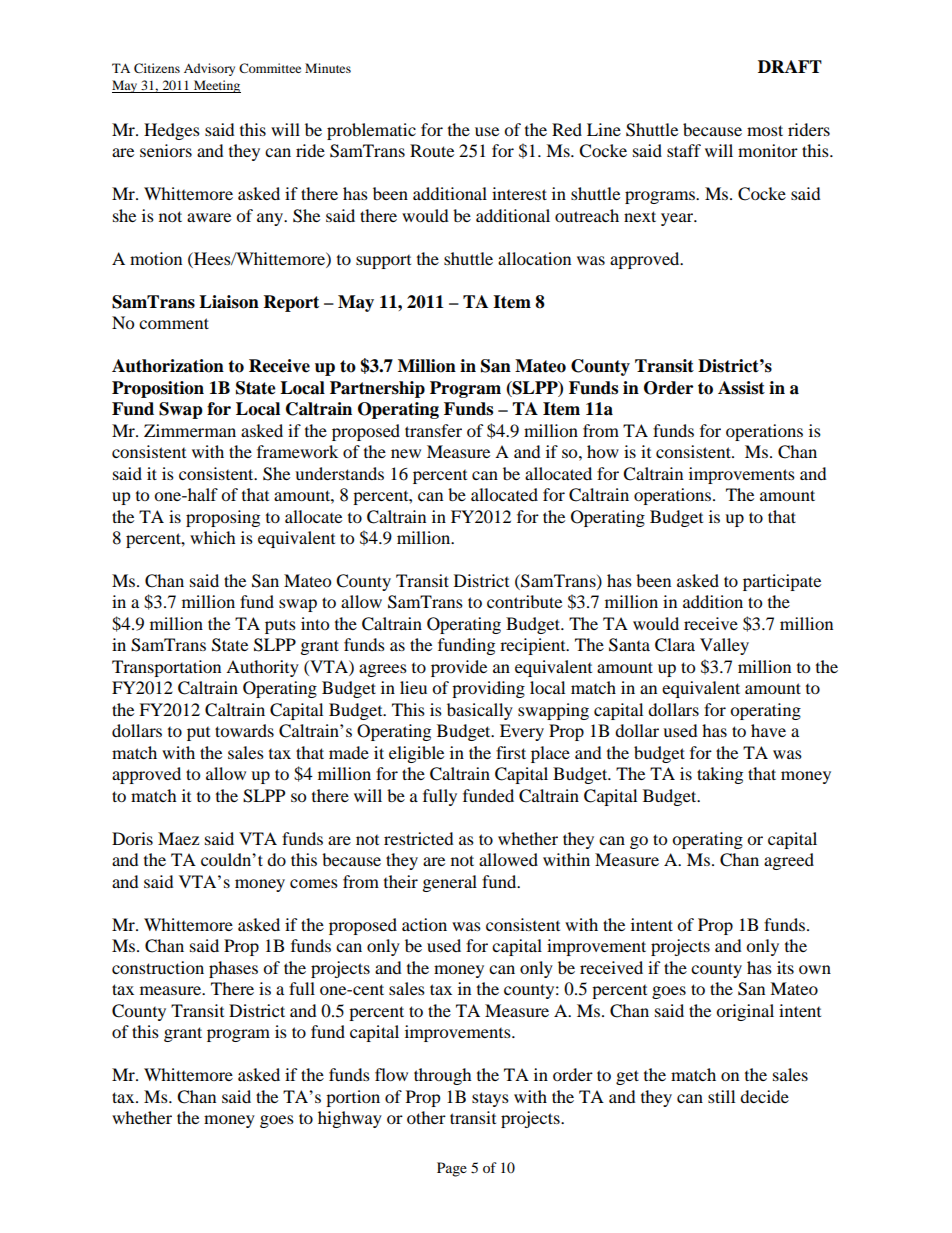  Describe the element at coordinates (785, 967) in the document. I see `its` at that location.
